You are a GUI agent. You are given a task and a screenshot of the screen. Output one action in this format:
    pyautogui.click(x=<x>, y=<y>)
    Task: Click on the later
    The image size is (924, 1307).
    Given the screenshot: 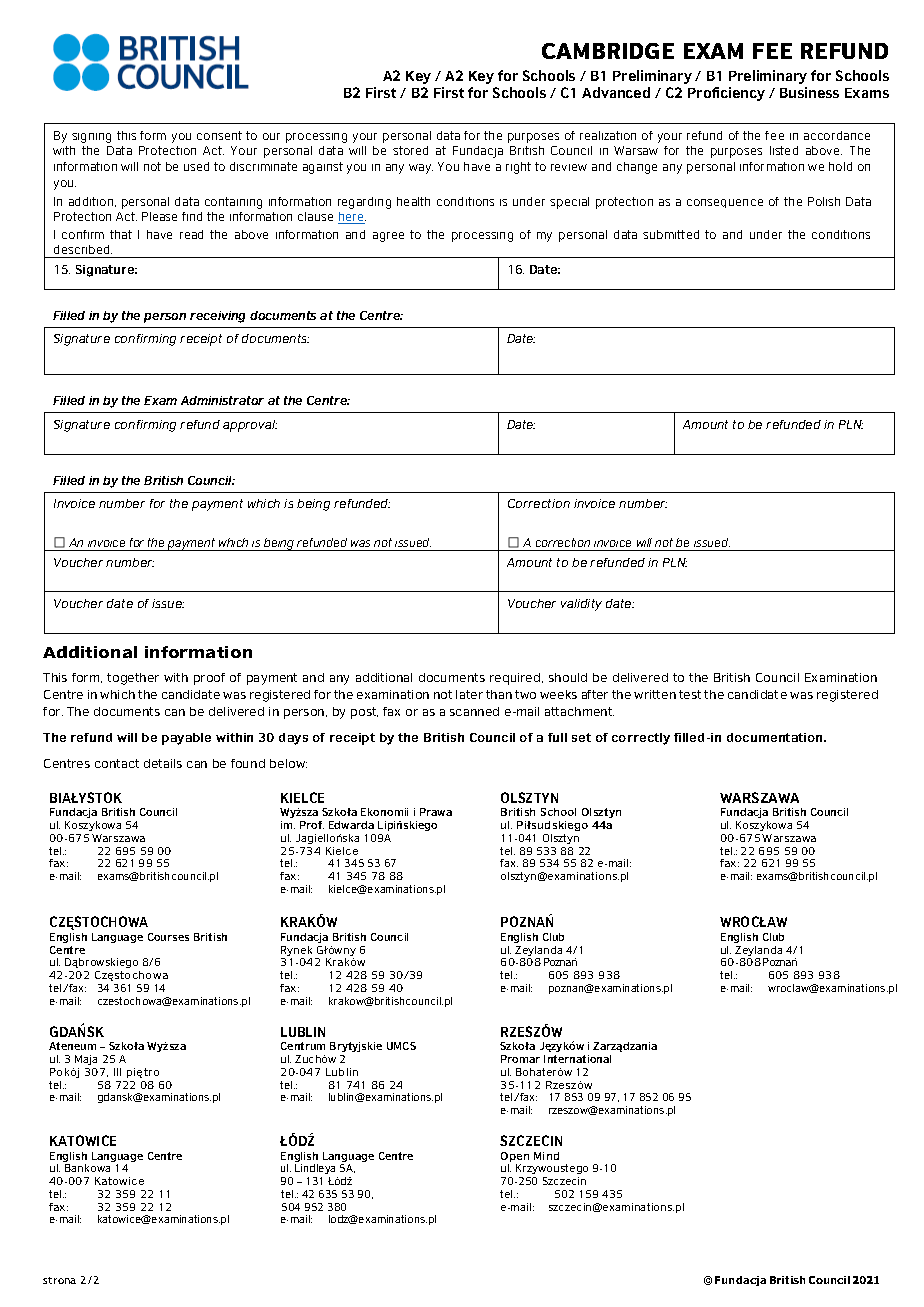 What is the action you would take?
    pyautogui.click(x=469, y=694)
